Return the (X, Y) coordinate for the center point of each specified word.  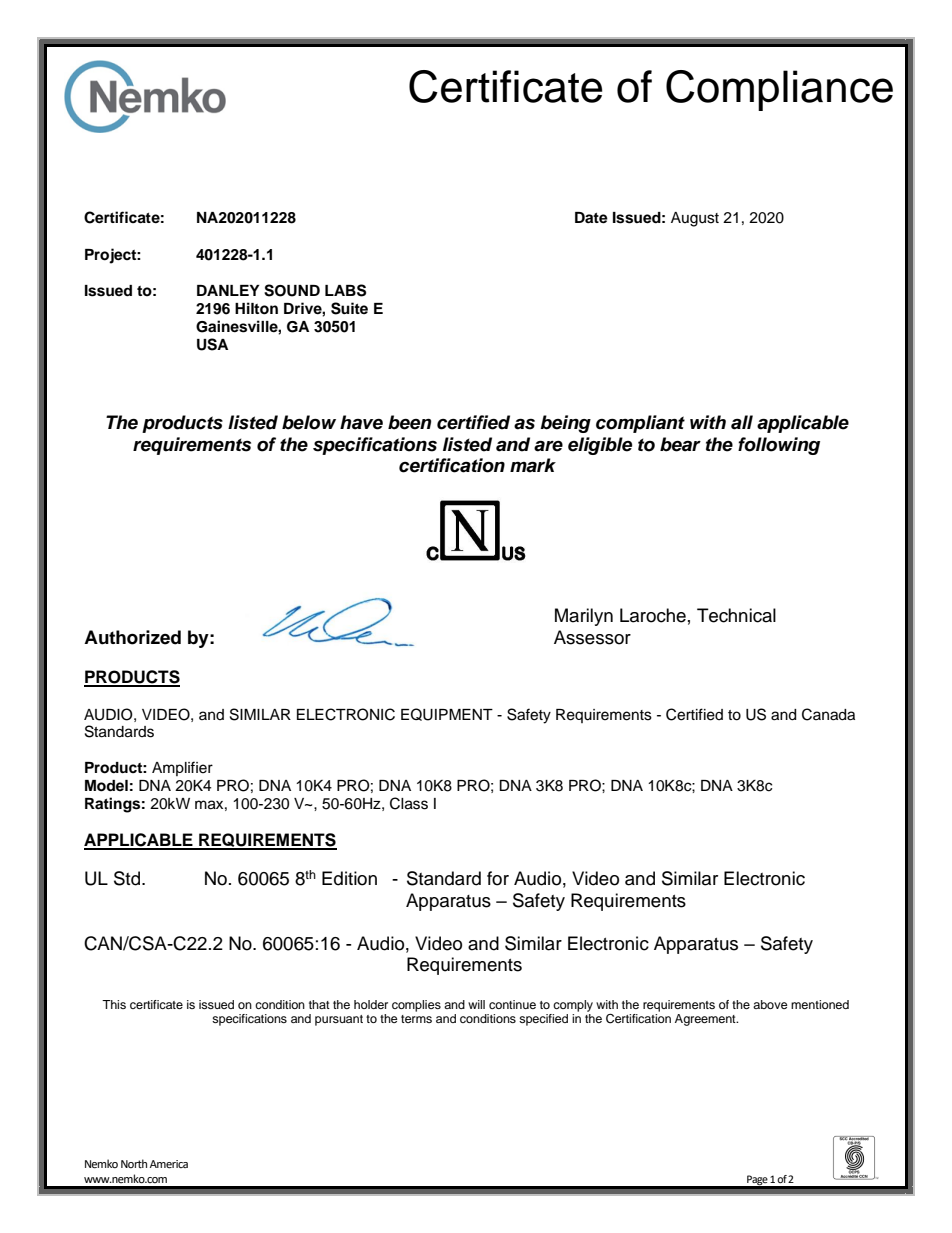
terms (416, 1019)
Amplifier (182, 768)
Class (409, 803)
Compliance (779, 90)
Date (591, 218)
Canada (828, 714)
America (169, 1164)
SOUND (292, 290)
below (309, 422)
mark (533, 465)
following (779, 446)
